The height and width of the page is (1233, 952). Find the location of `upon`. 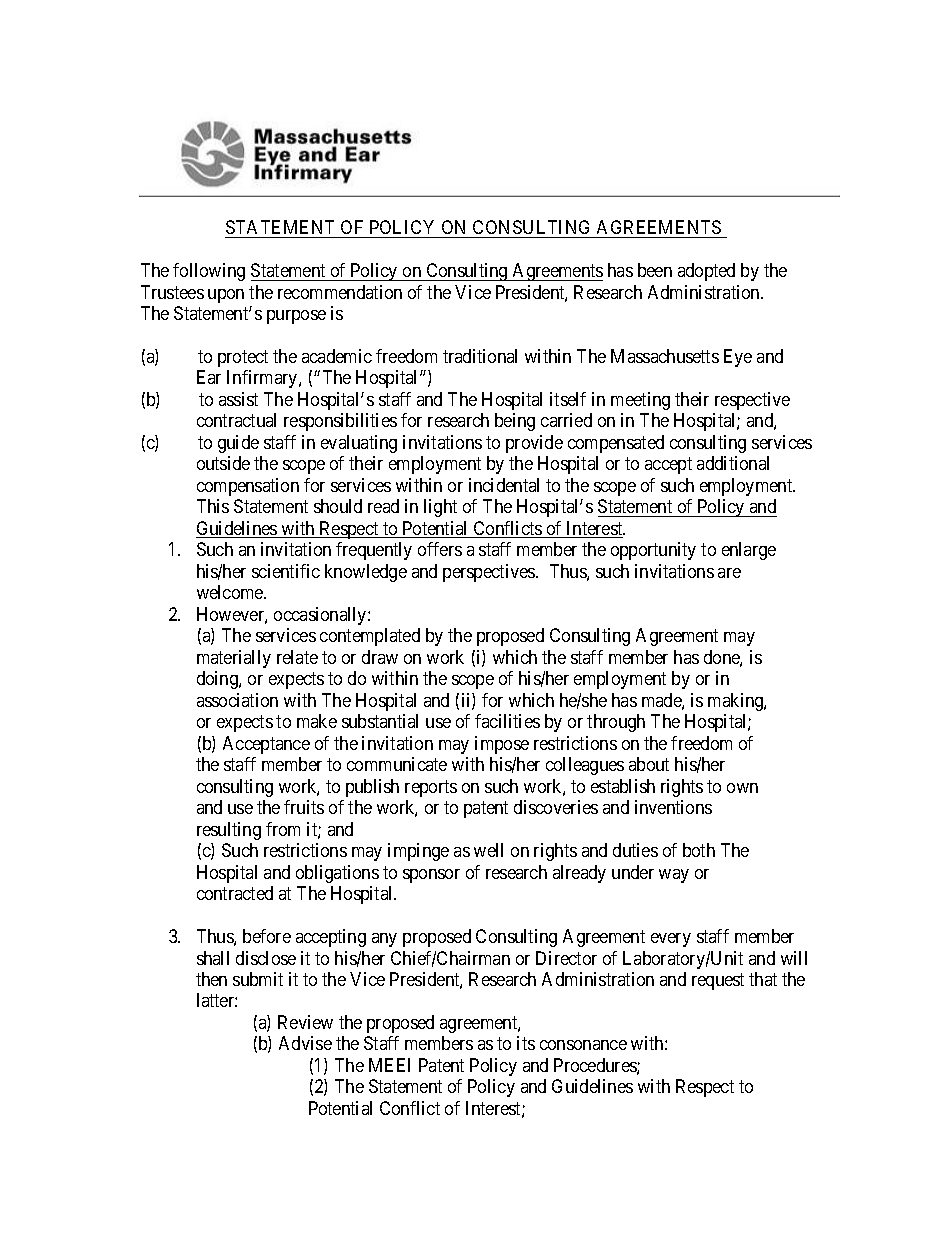

upon is located at coordinates (226, 296).
